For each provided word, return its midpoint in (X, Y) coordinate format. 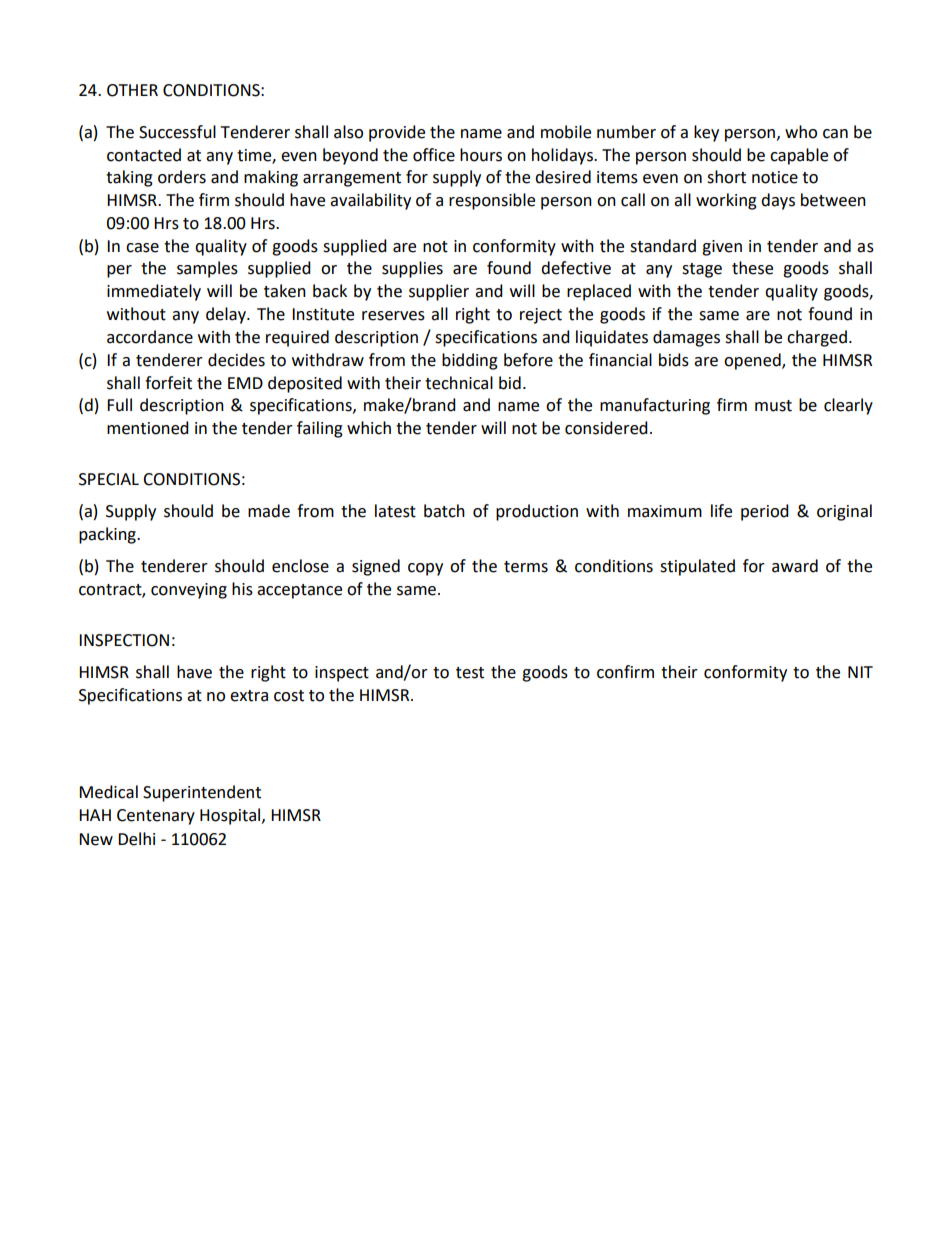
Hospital (231, 816)
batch (444, 511)
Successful (177, 132)
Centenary (156, 817)
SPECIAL (109, 479)
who (801, 132)
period (765, 512)
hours (481, 155)
